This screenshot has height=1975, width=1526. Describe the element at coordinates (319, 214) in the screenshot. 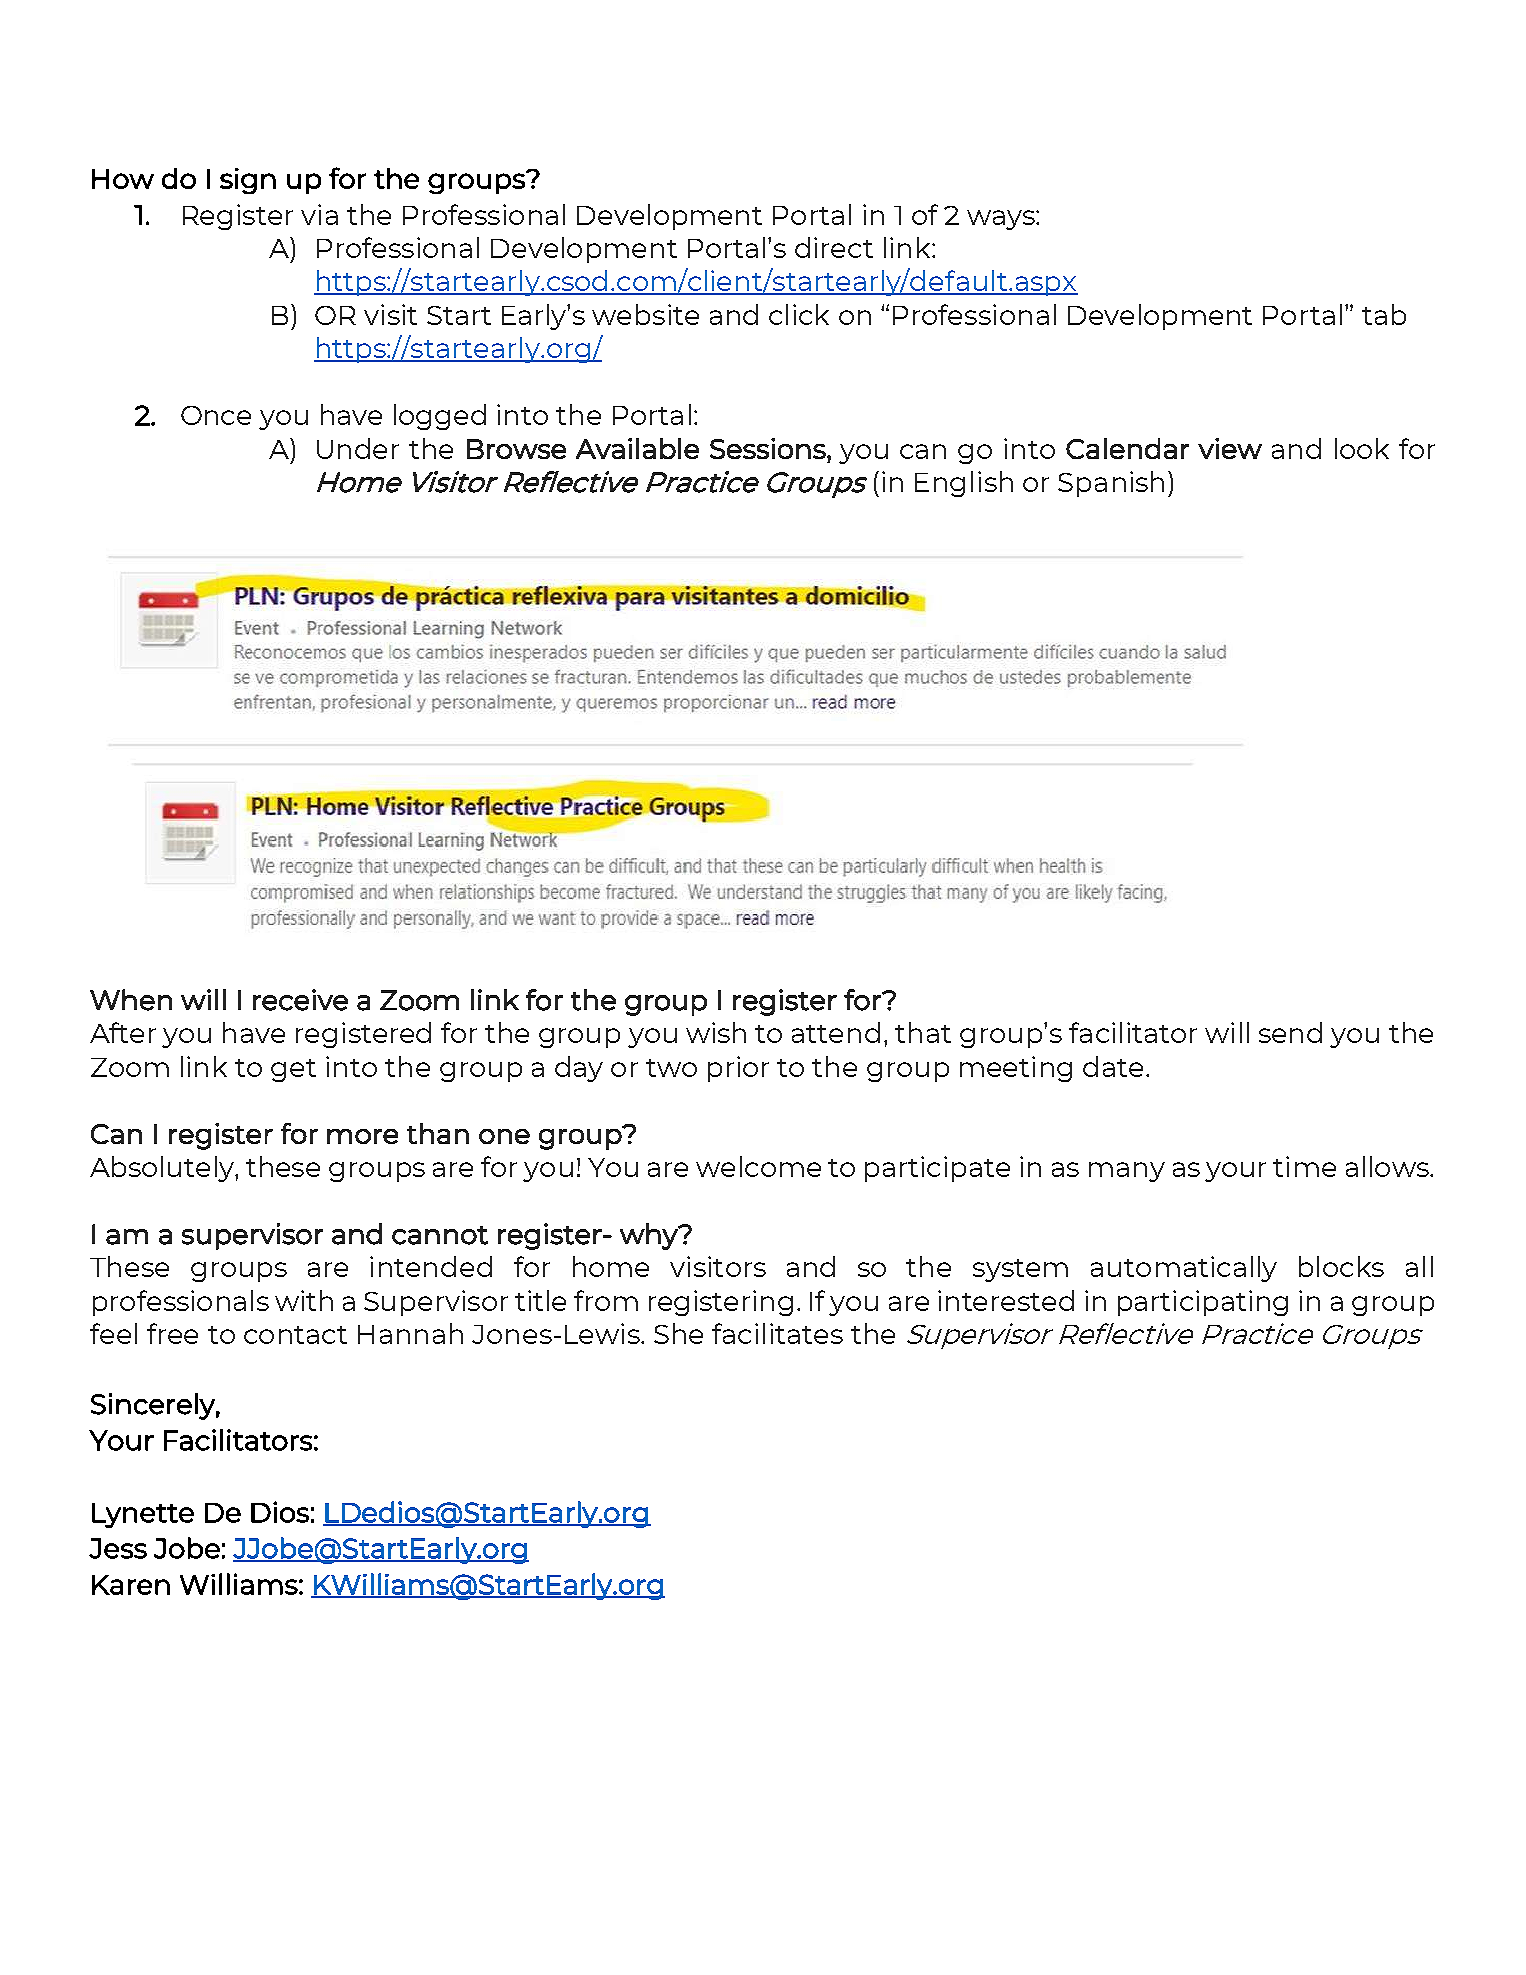

I see `via` at that location.
